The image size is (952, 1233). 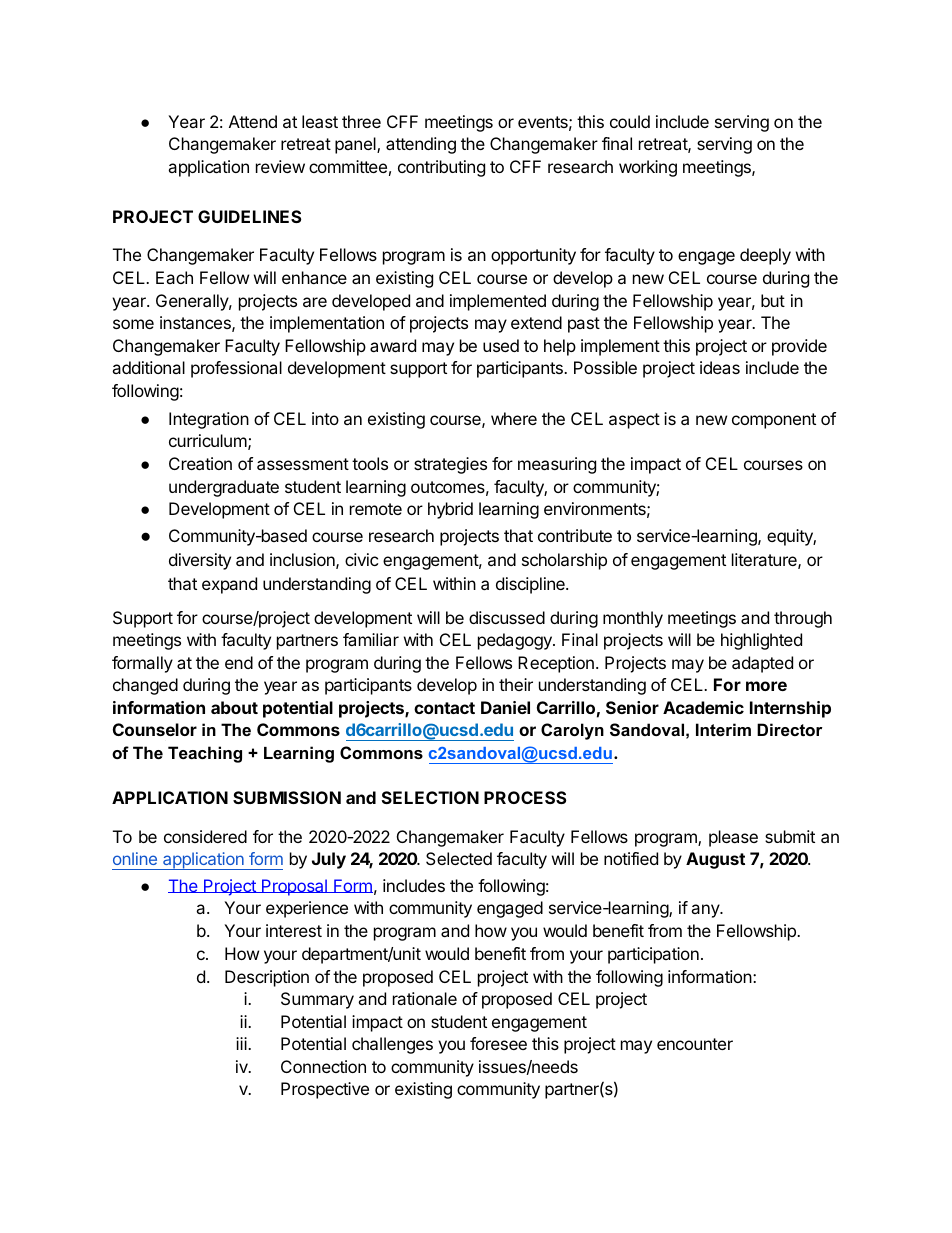 I want to click on working, so click(x=648, y=168).
